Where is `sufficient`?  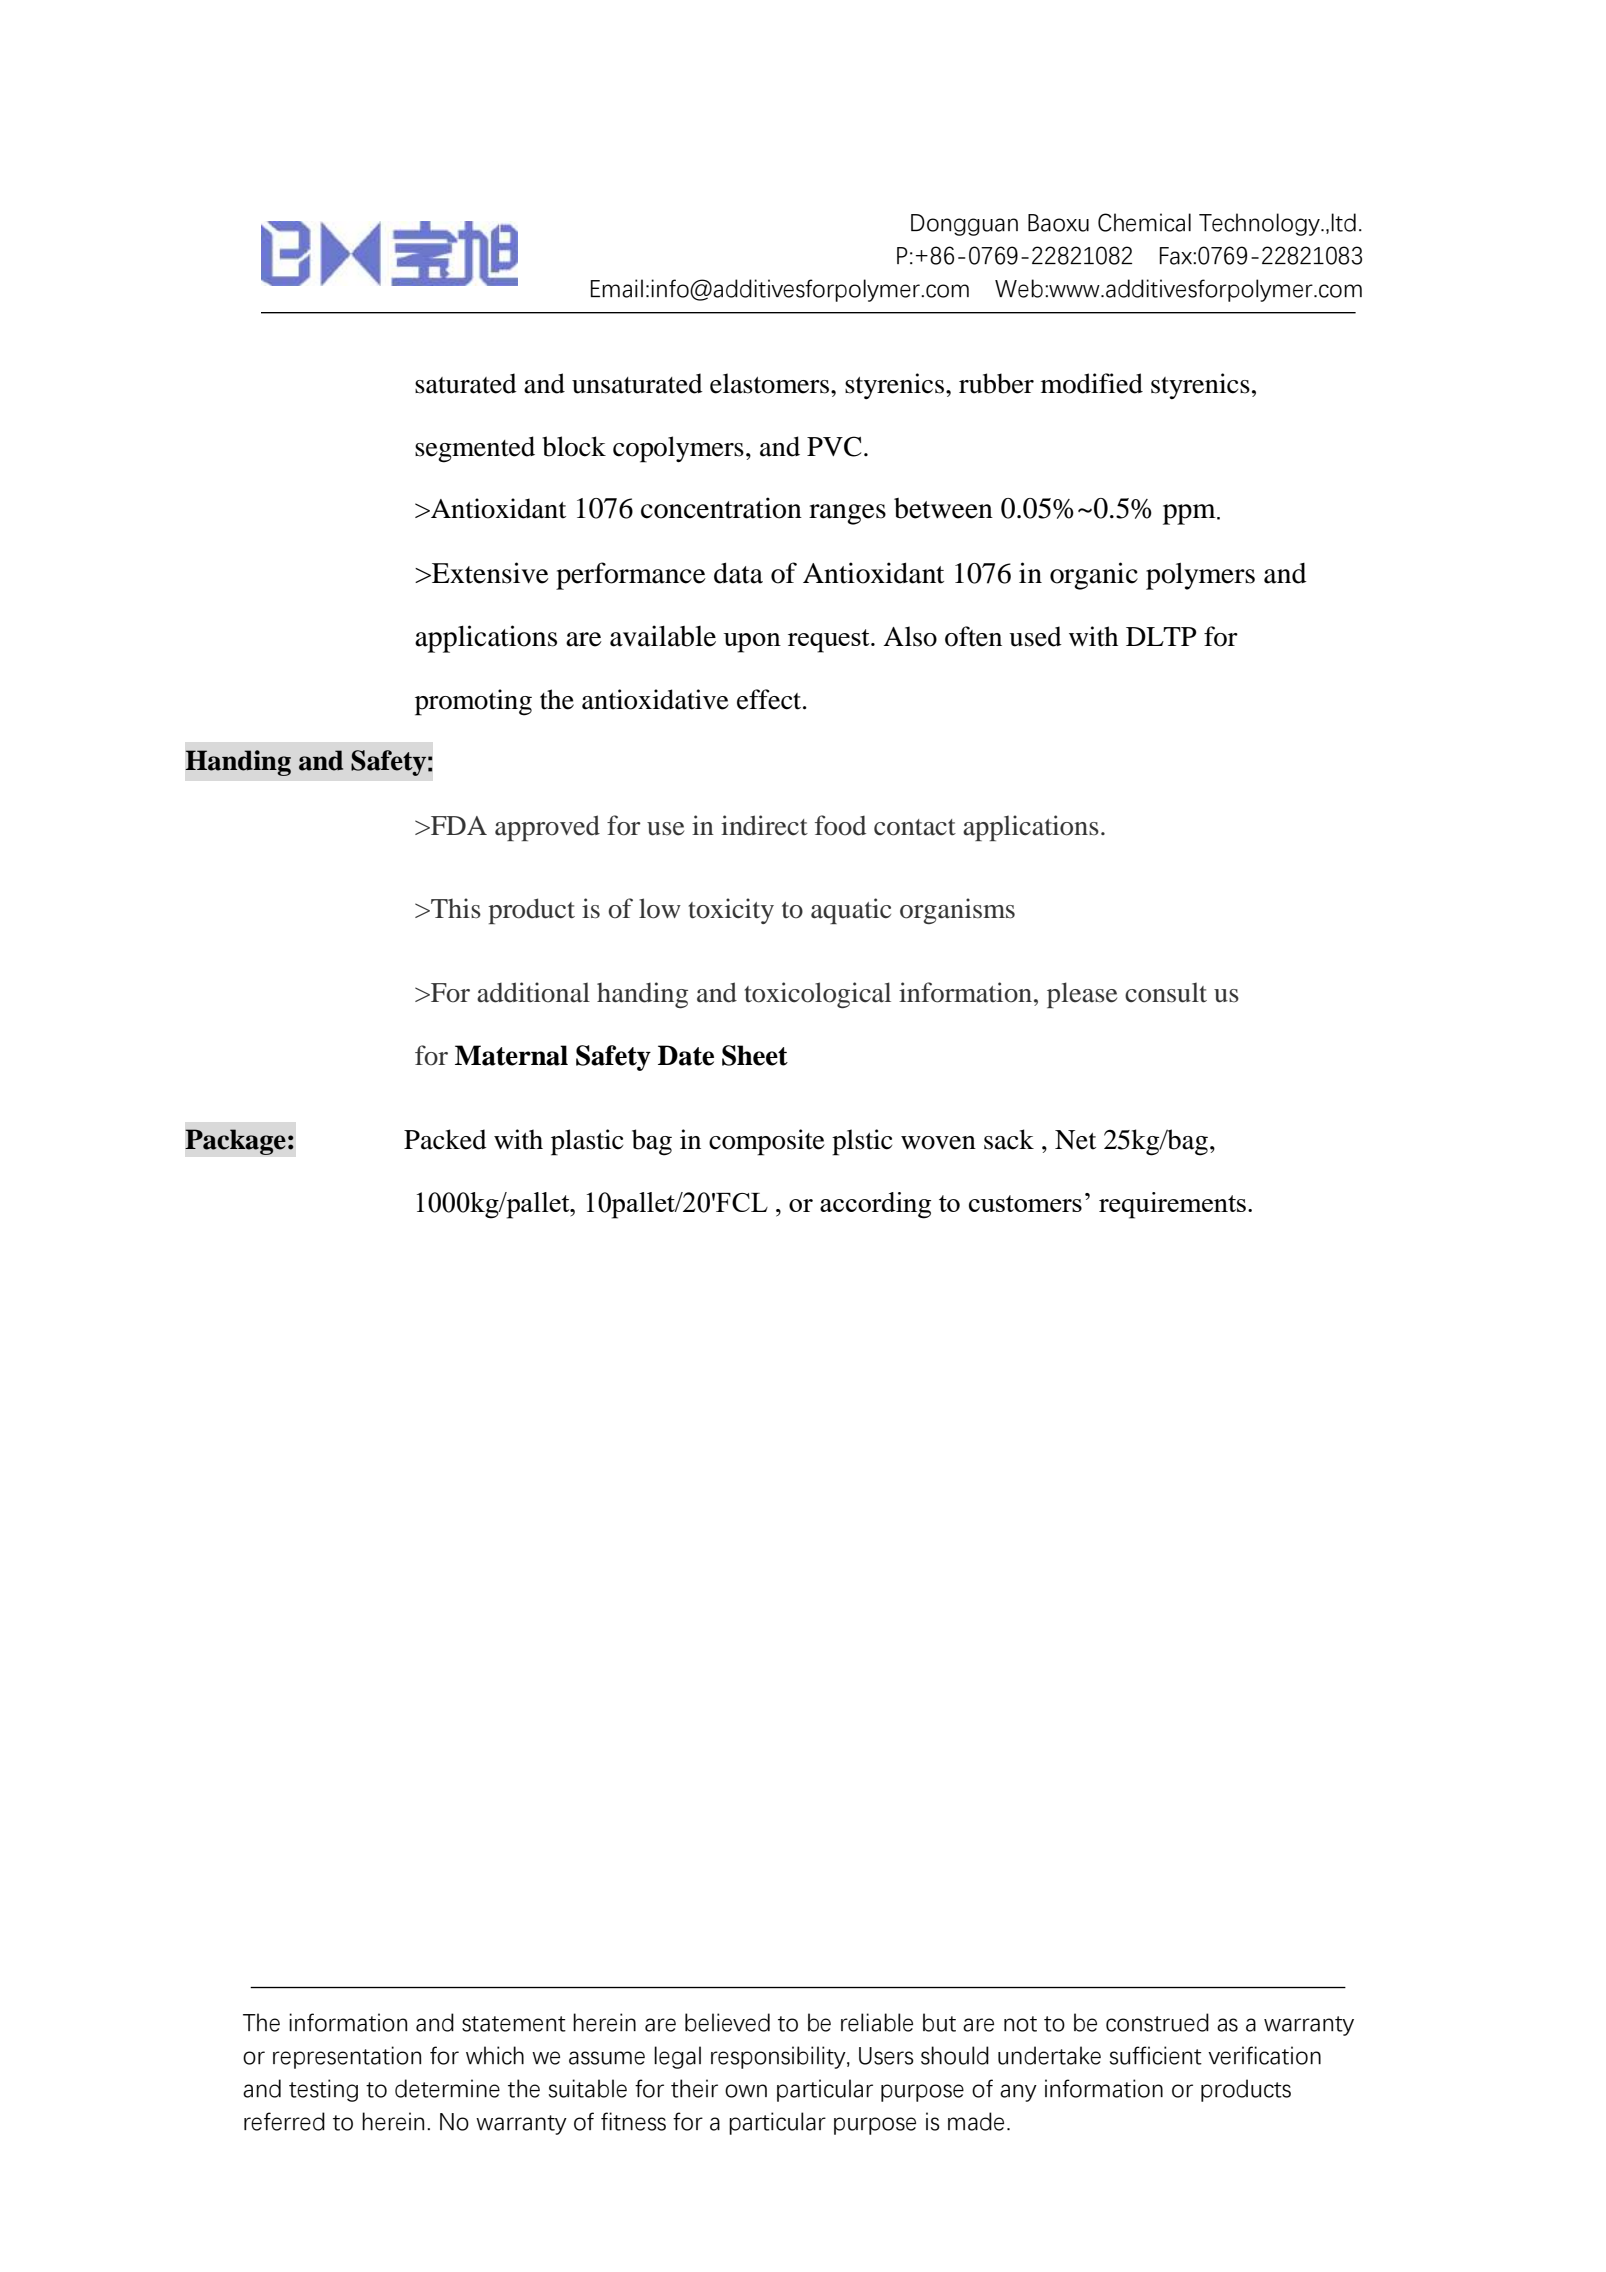
sufficient is located at coordinates (1156, 2055).
